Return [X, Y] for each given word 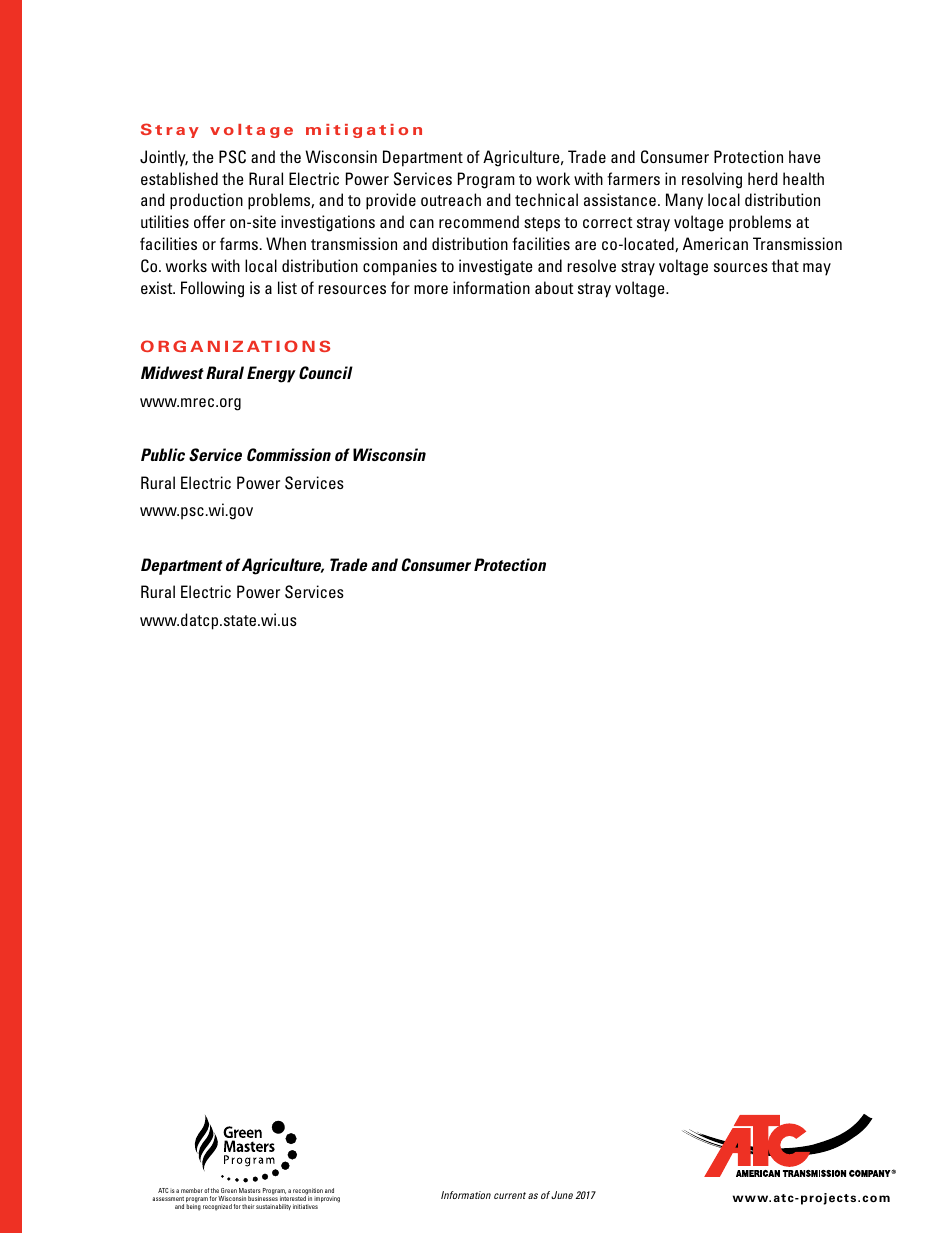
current [510, 1195]
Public [163, 454]
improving [327, 1200]
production [206, 201]
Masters [249, 1190]
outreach [451, 199]
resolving [712, 180]
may [817, 269]
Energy [271, 374]
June [562, 1195]
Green [229, 1190]
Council [326, 372]
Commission [289, 454]
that [785, 265]
